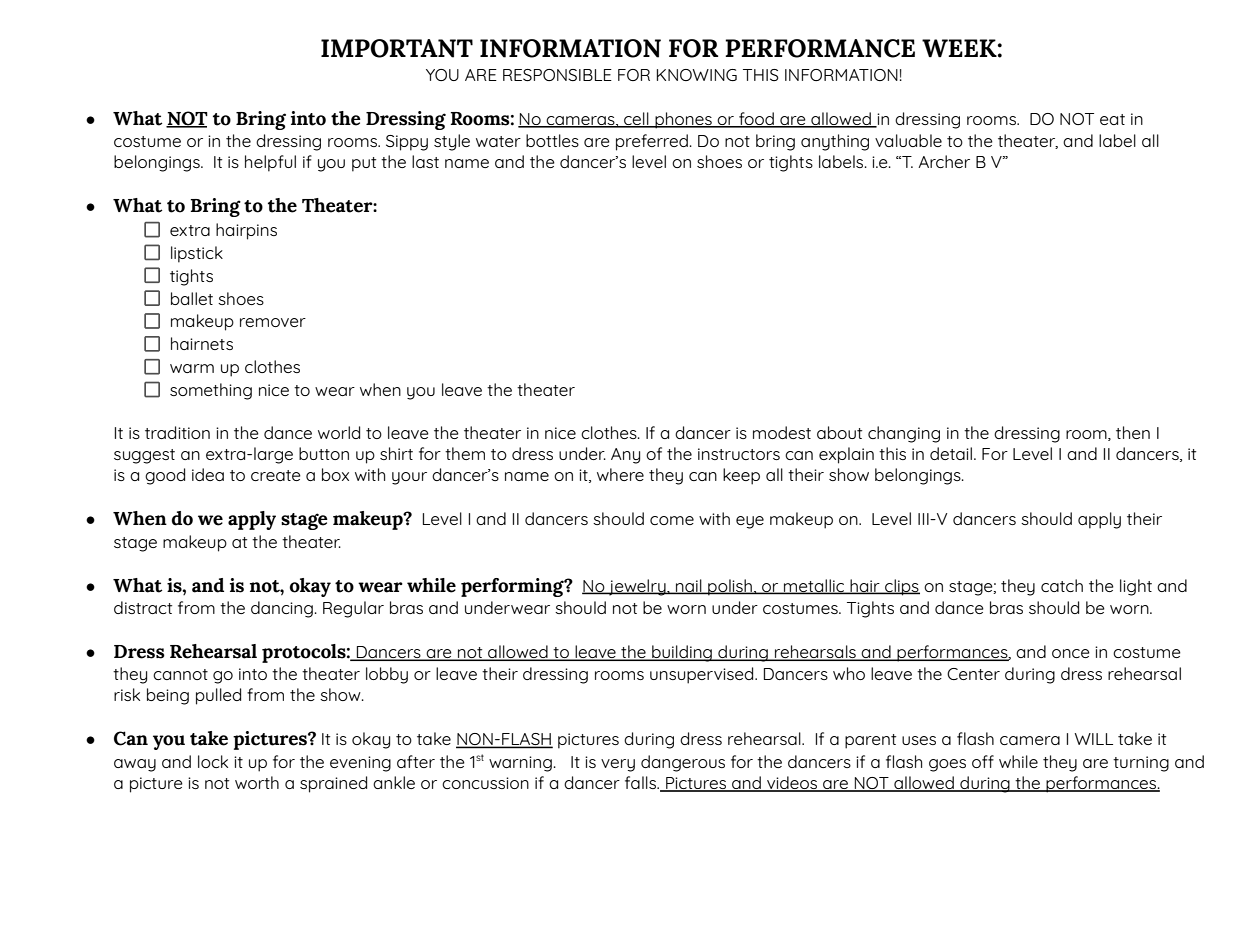 The image size is (1233, 952). Describe the element at coordinates (211, 391) in the screenshot. I see `something` at that location.
